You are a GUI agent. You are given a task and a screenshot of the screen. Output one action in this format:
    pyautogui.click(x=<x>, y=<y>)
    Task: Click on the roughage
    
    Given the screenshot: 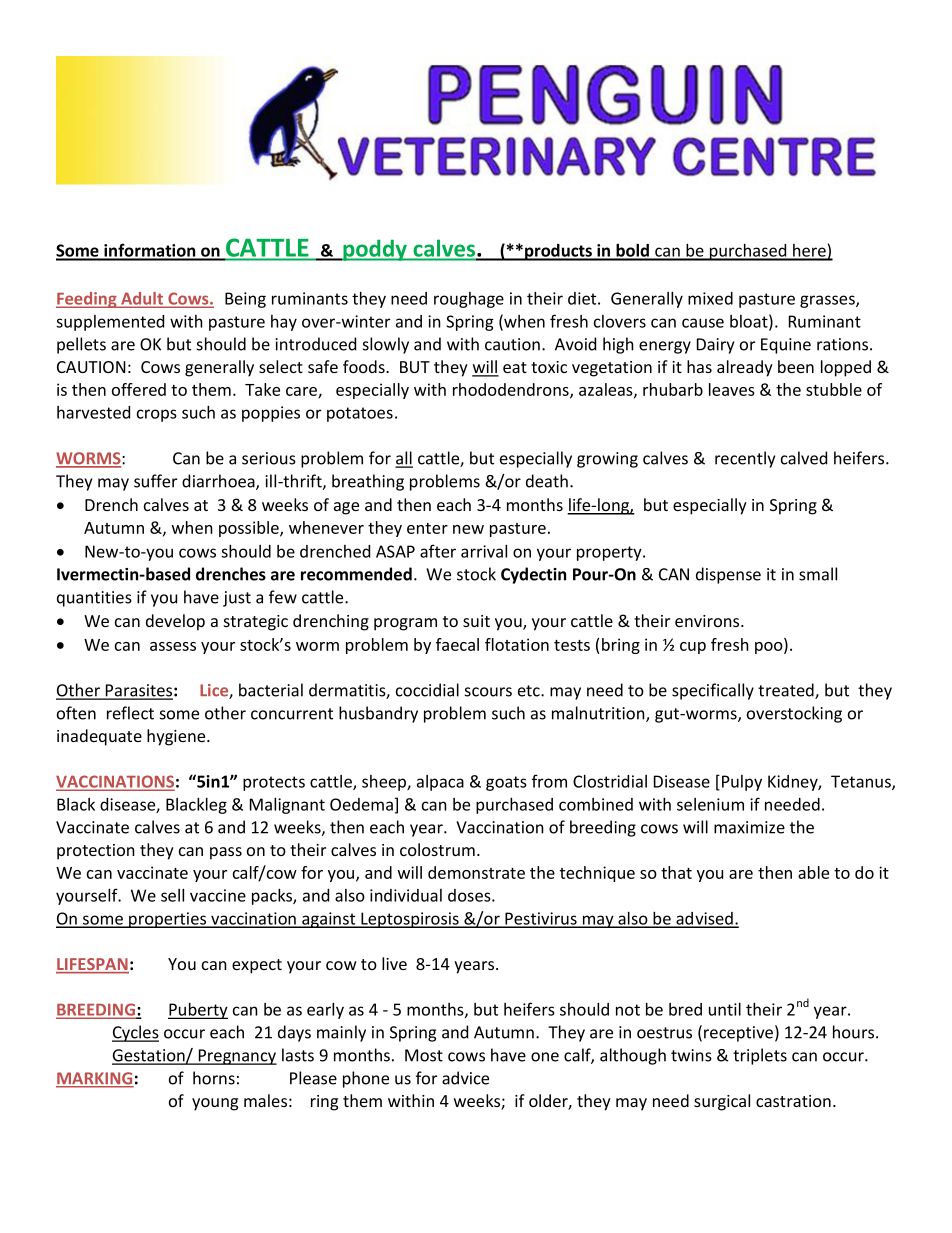 What is the action you would take?
    pyautogui.click(x=469, y=300)
